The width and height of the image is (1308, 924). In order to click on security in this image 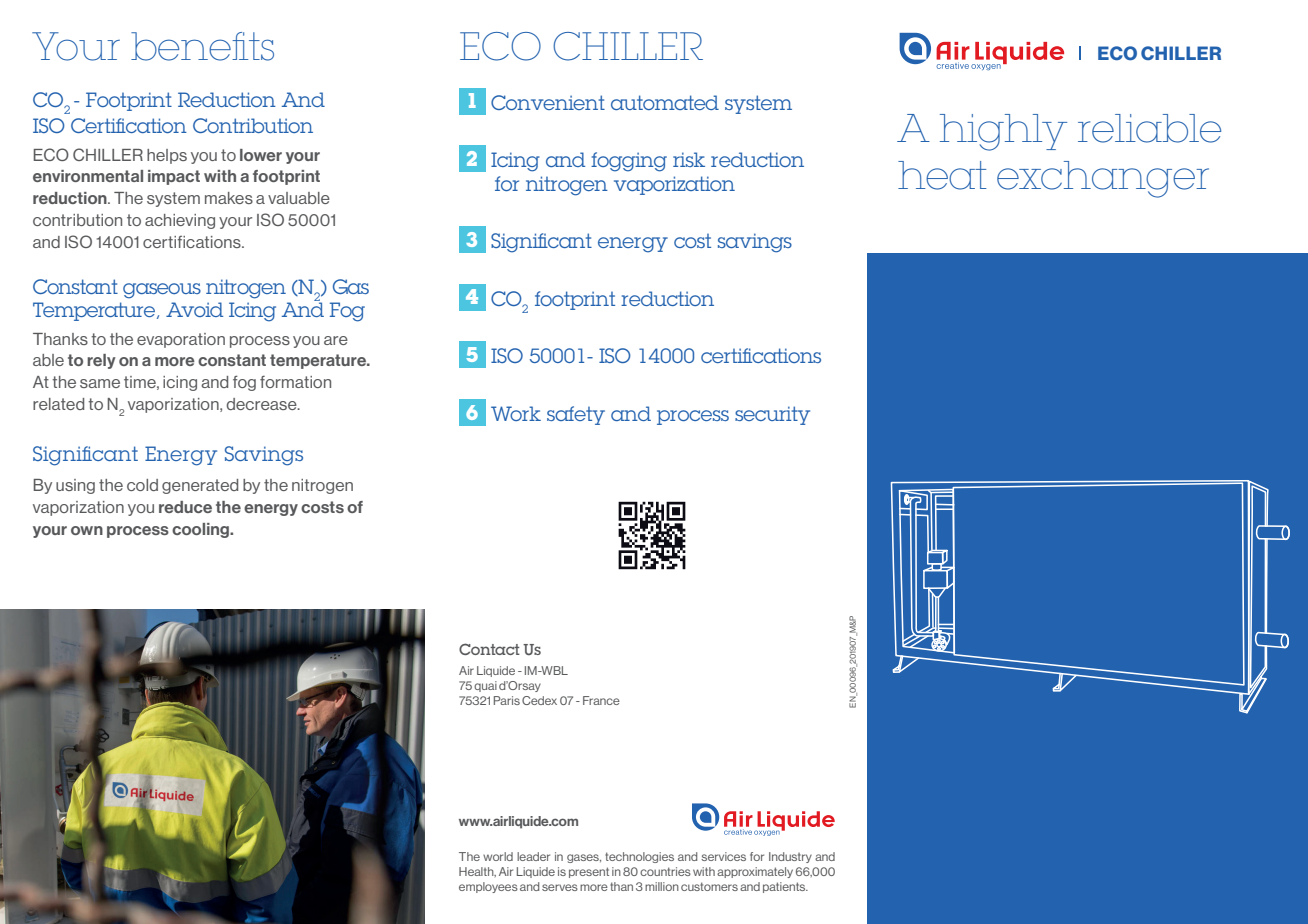, I will do `click(772, 415)`.
